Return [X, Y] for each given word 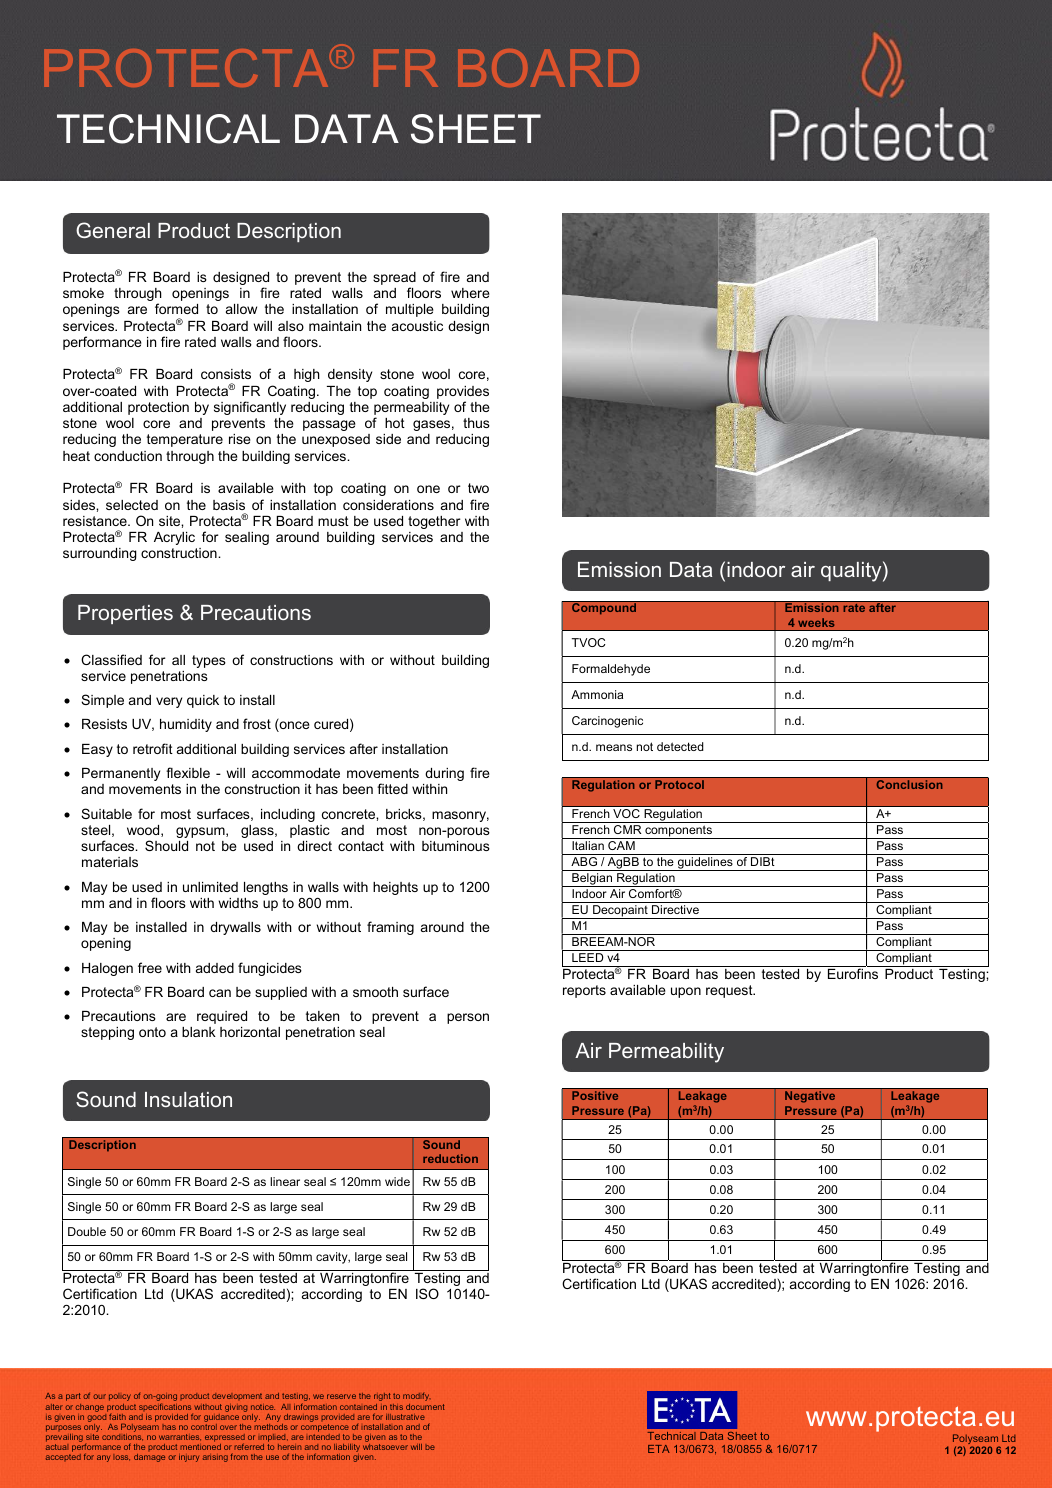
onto [152, 1032]
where [470, 293]
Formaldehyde [611, 670]
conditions [122, 1437]
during [444, 774]
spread [394, 280]
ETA [659, 1449]
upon [686, 992]
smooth [375, 992]
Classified [111, 659]
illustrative [405, 1417]
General [113, 230]
